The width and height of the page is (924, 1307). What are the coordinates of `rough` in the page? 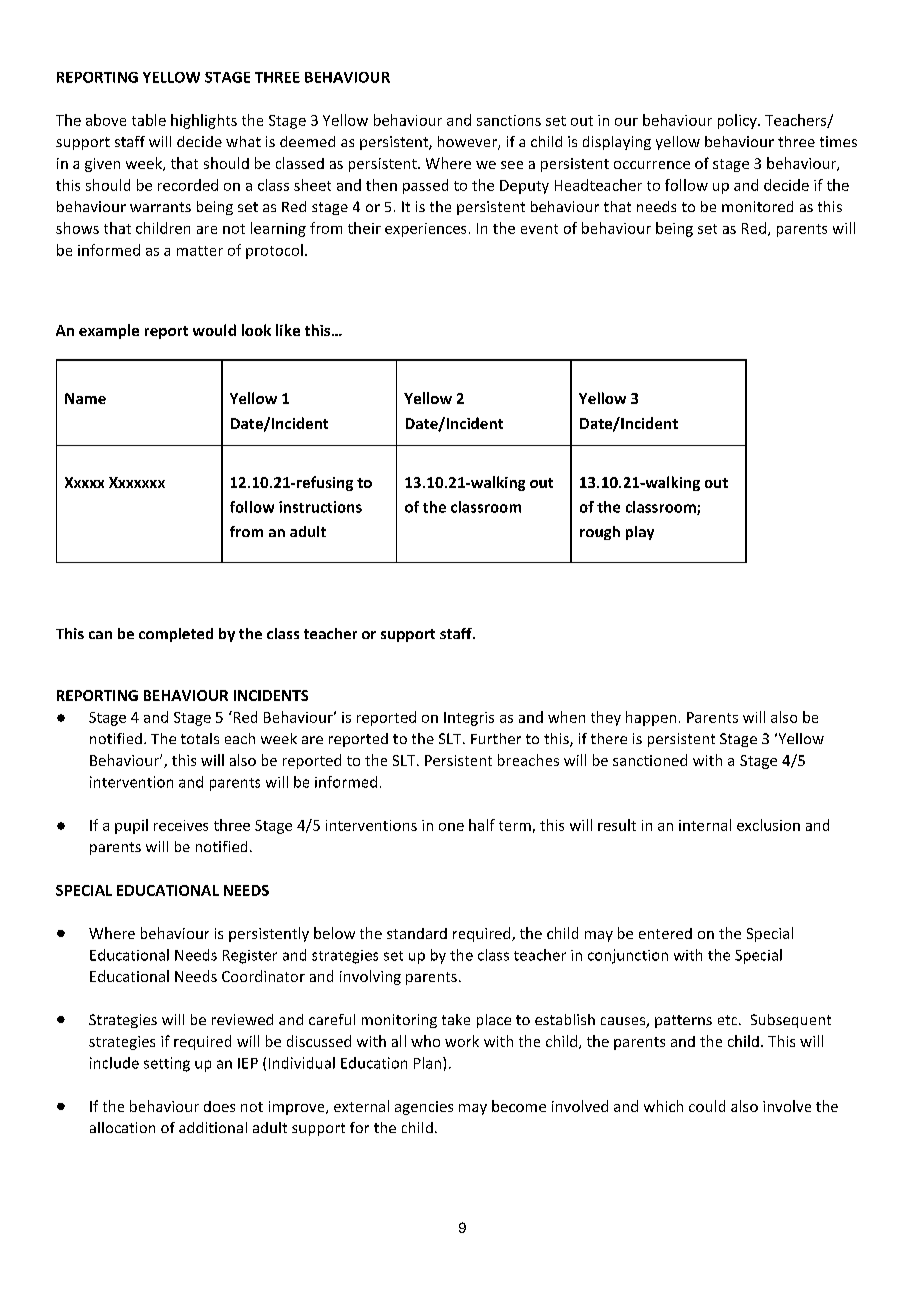 It's located at (600, 533).
